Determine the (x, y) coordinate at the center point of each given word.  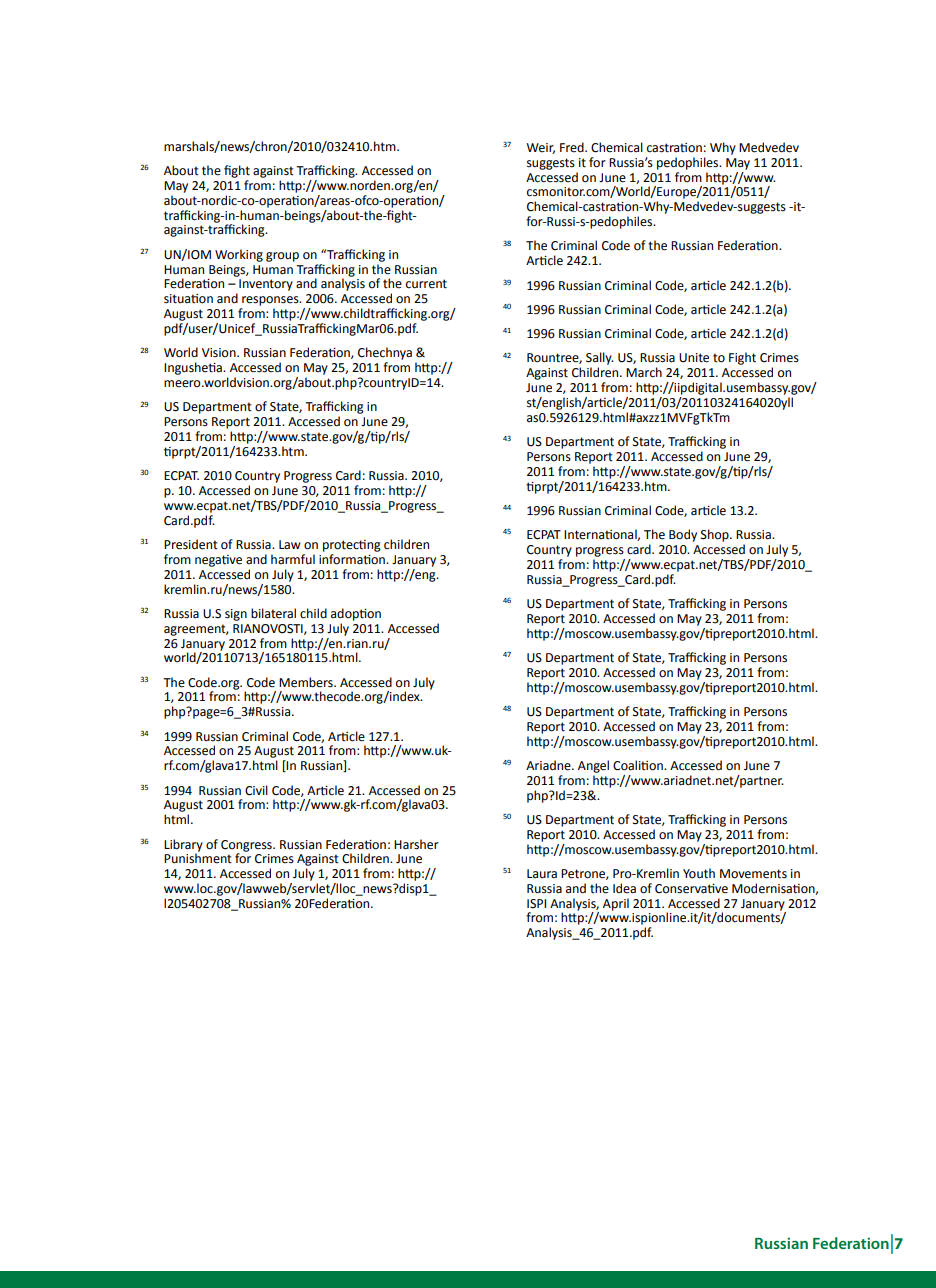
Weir (540, 148)
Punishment (198, 857)
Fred (573, 147)
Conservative (691, 889)
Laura (542, 874)
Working (239, 255)
